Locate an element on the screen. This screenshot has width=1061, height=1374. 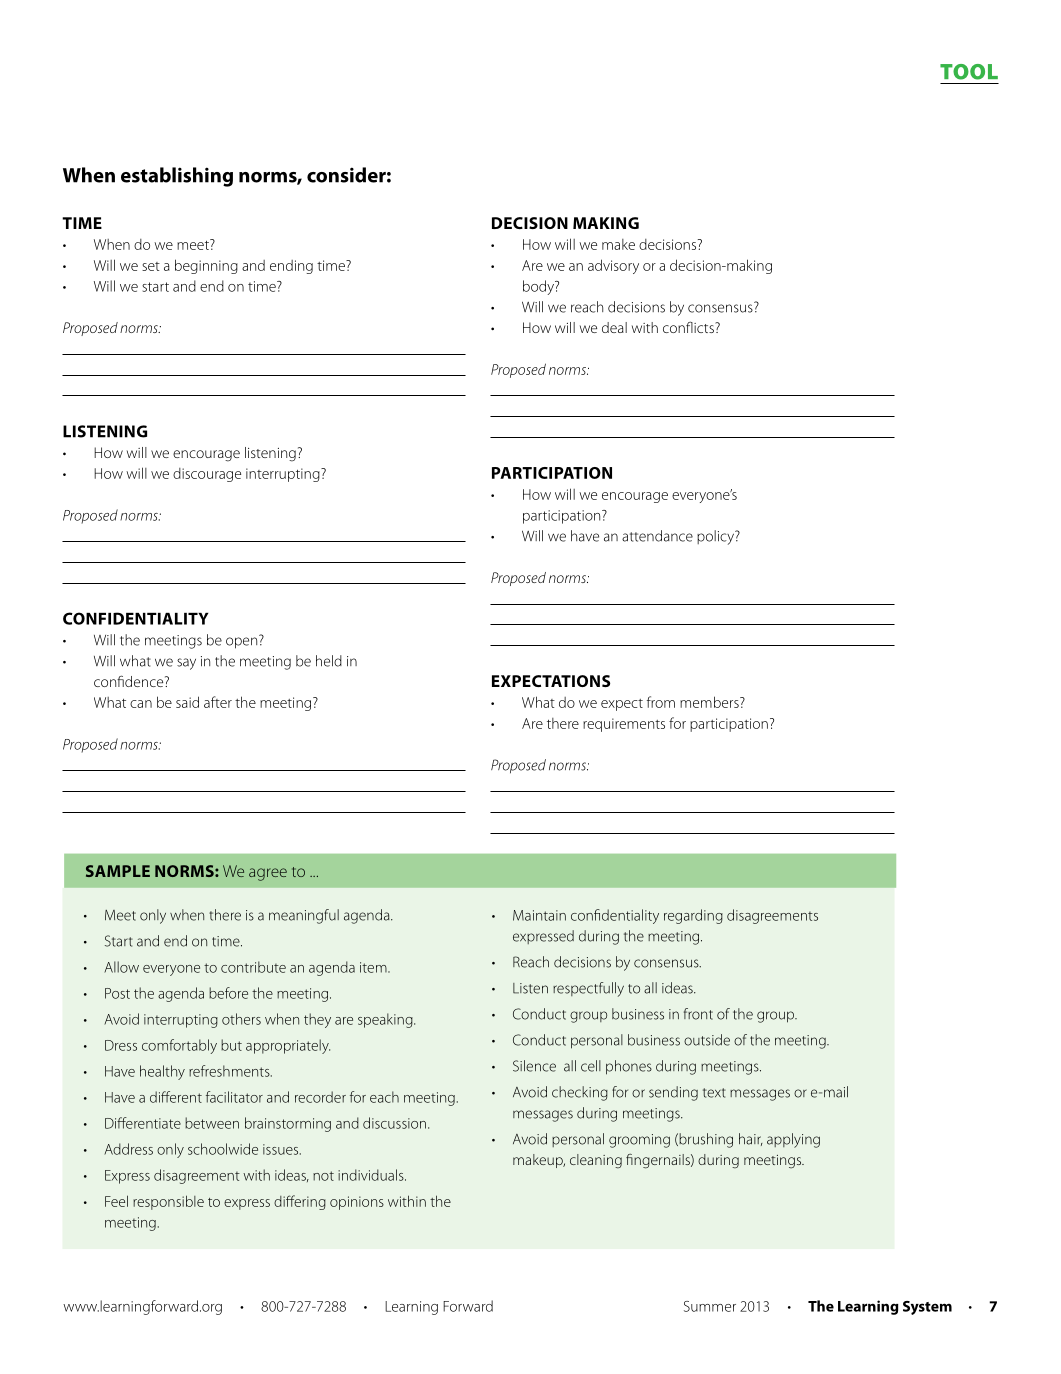
cleaning is located at coordinates (596, 1161).
